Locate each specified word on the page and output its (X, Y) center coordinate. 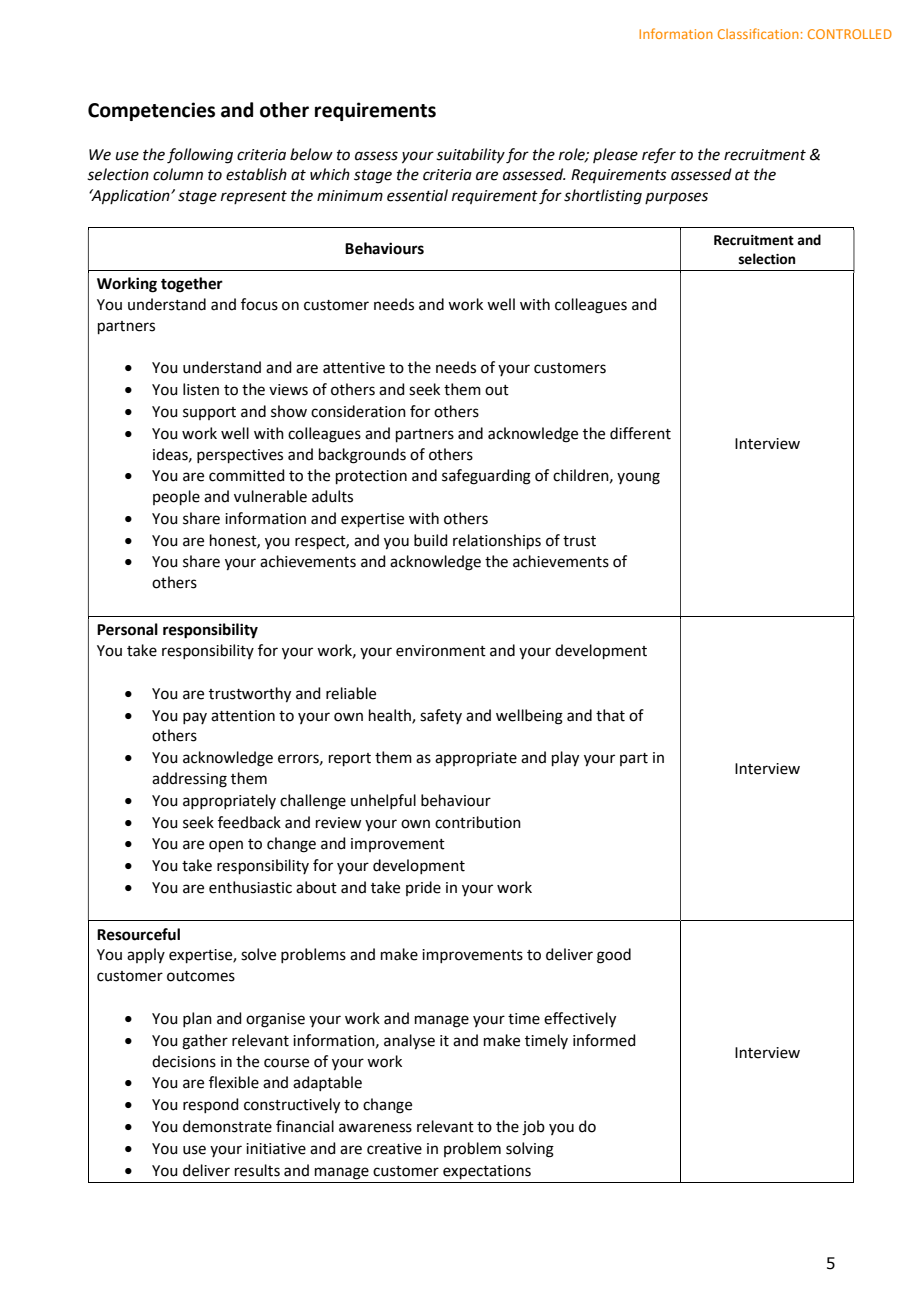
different (640, 433)
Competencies (151, 111)
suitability (470, 156)
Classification (758, 33)
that (610, 715)
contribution (478, 822)
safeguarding (486, 477)
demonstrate (227, 1126)
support (209, 413)
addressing (189, 780)
